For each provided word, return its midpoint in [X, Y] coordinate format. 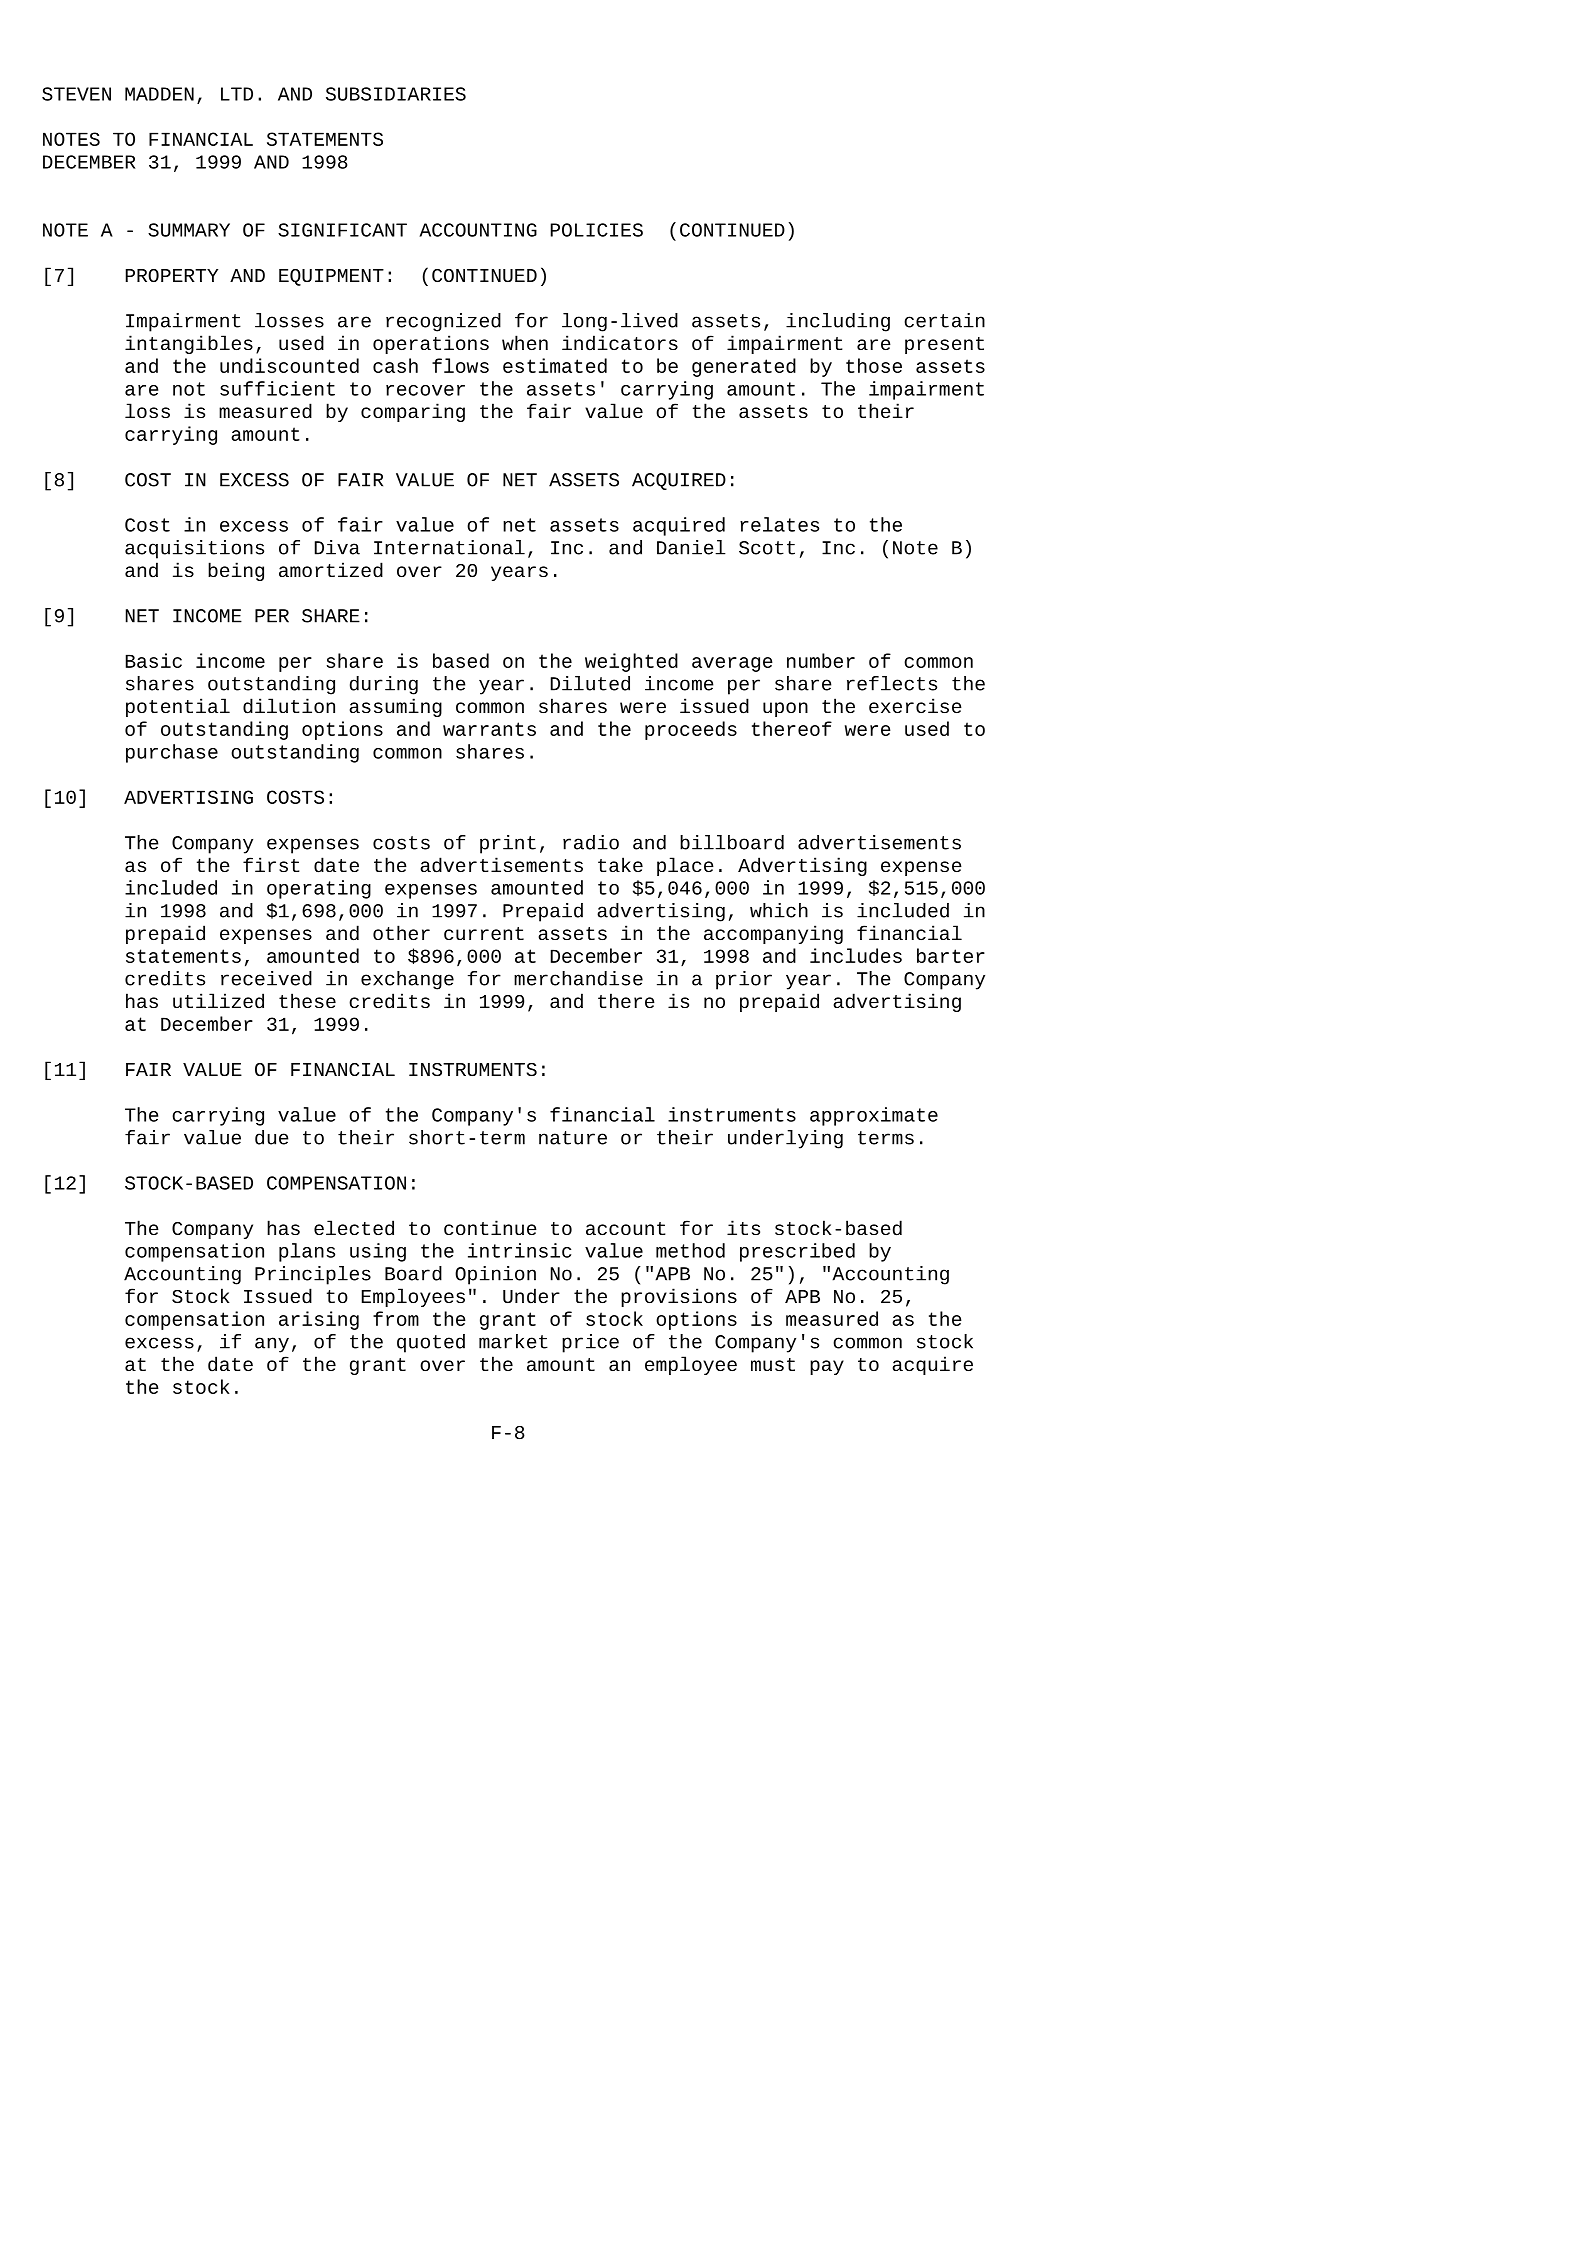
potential [178, 707]
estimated [555, 365]
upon [785, 709]
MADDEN [159, 94]
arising [319, 1320]
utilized [218, 1001]
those [874, 365]
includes [856, 955]
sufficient [277, 388]
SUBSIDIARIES [396, 94]
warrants [489, 729]
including [838, 322]
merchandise [578, 978]
